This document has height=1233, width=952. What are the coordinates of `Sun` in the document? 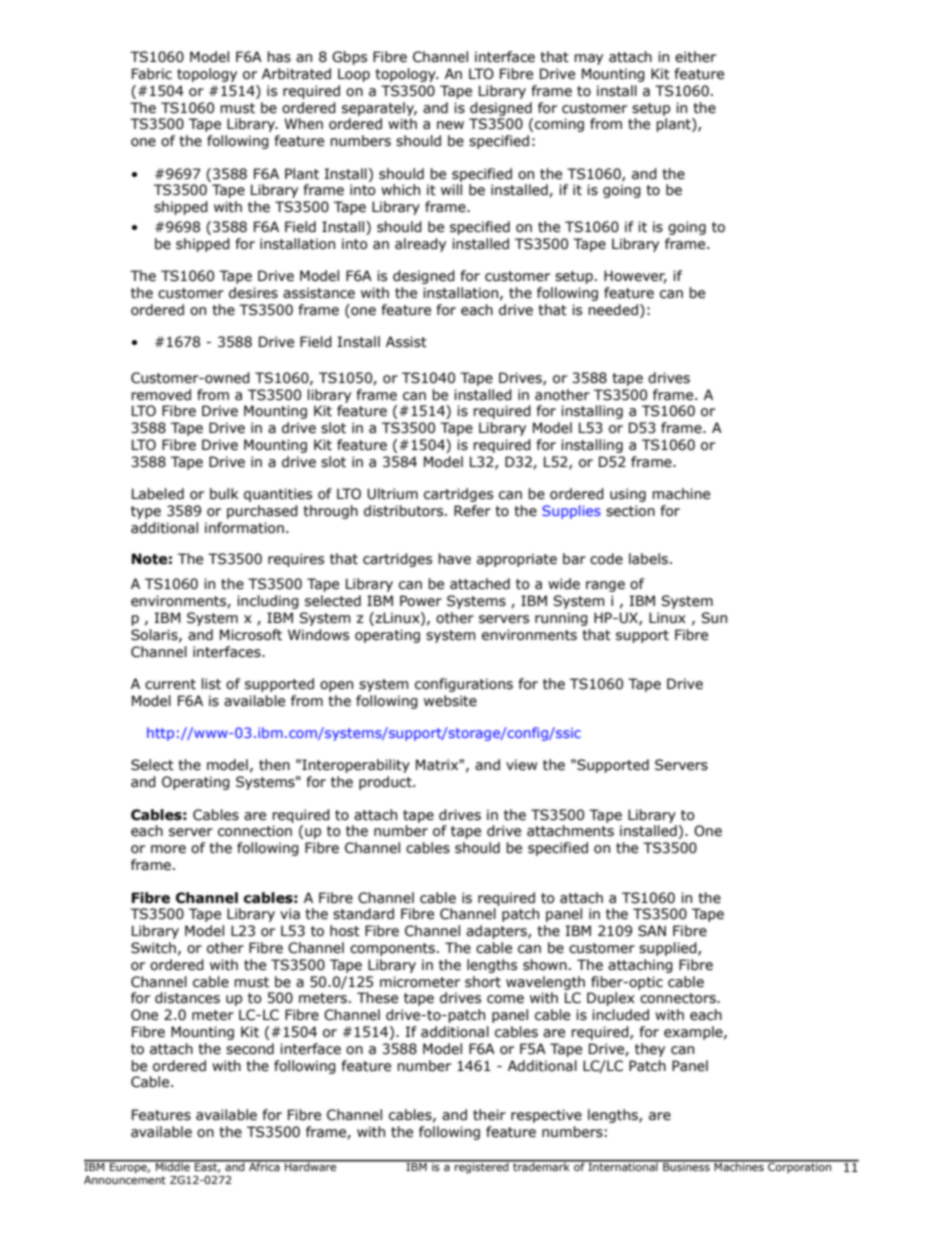 It's located at (714, 618).
